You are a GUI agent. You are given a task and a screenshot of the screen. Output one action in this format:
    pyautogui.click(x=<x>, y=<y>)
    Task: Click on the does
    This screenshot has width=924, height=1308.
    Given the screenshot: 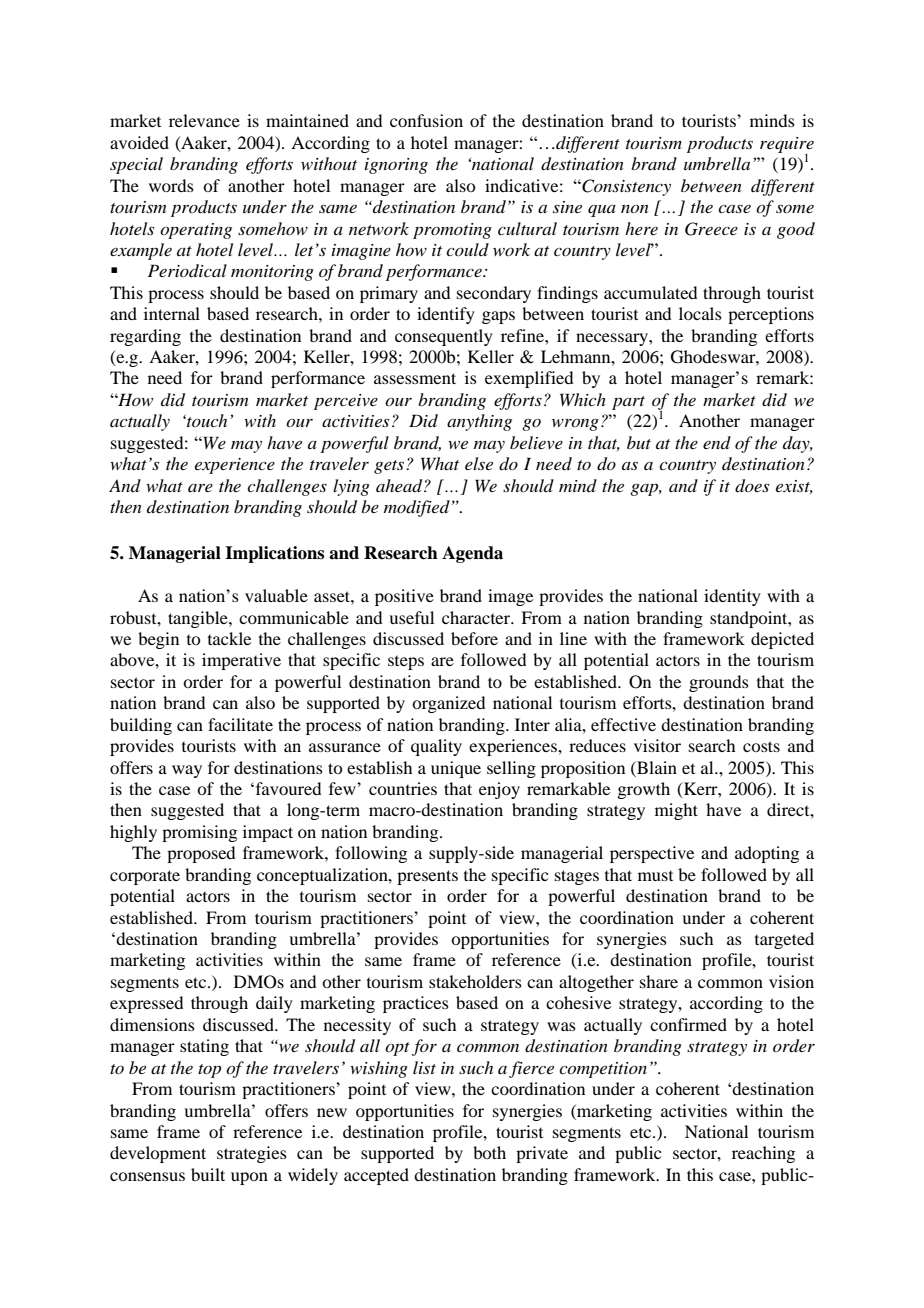 What is the action you would take?
    pyautogui.click(x=752, y=486)
